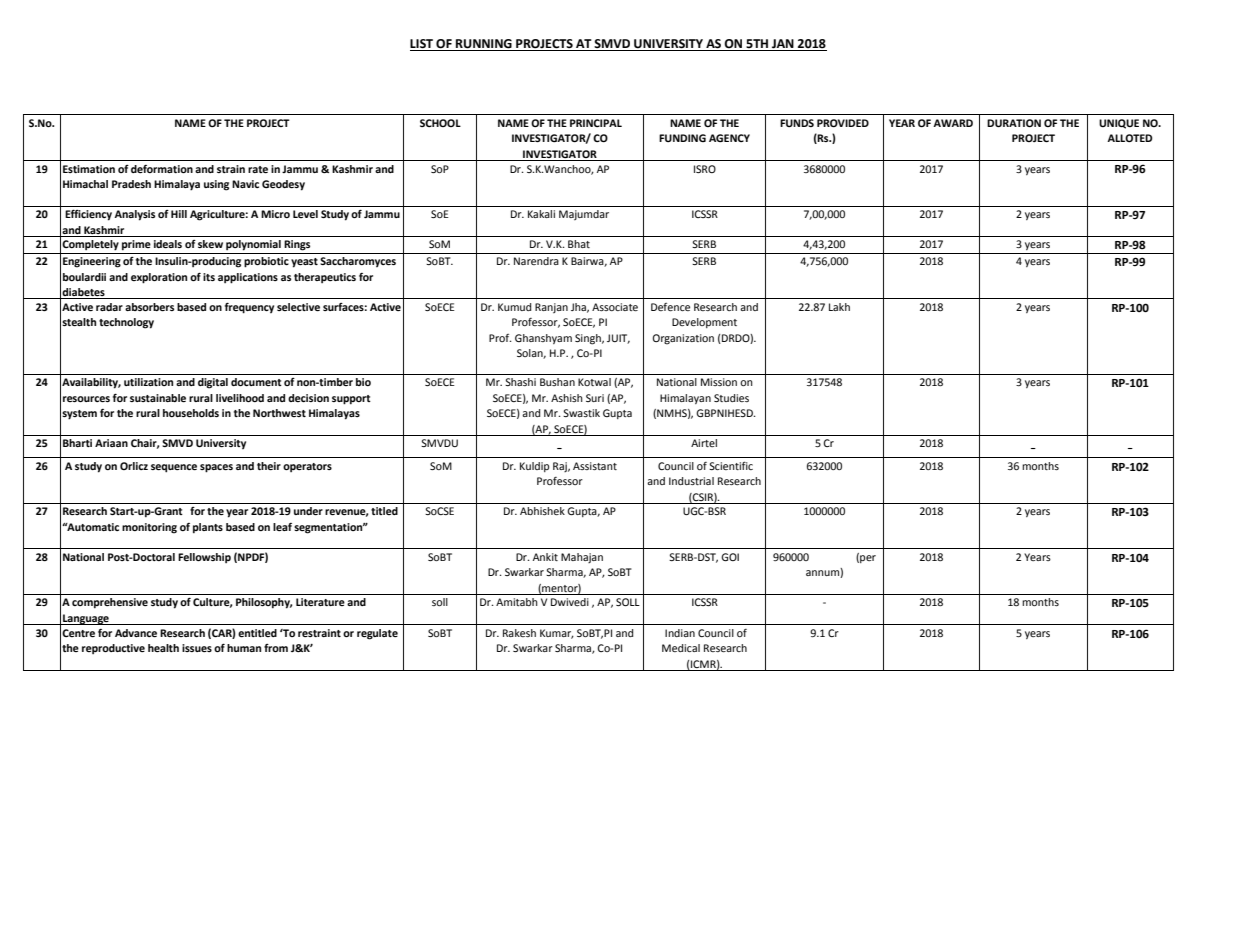 This image has height=952, width=1233. Describe the element at coordinates (484, 45) in the image. I see `RUNNING` at that location.
